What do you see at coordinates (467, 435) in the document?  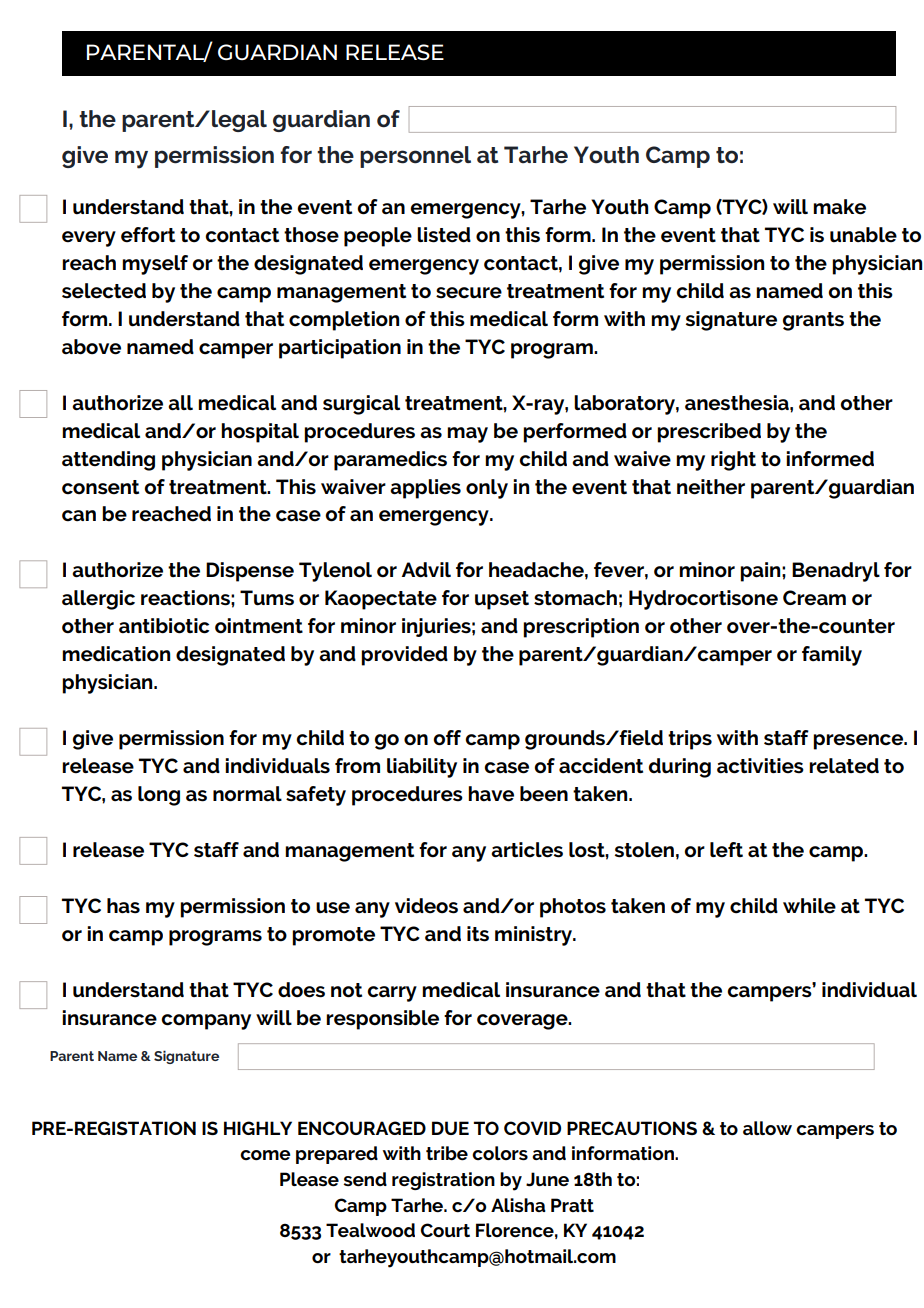 I see `may` at bounding box center [467, 435].
